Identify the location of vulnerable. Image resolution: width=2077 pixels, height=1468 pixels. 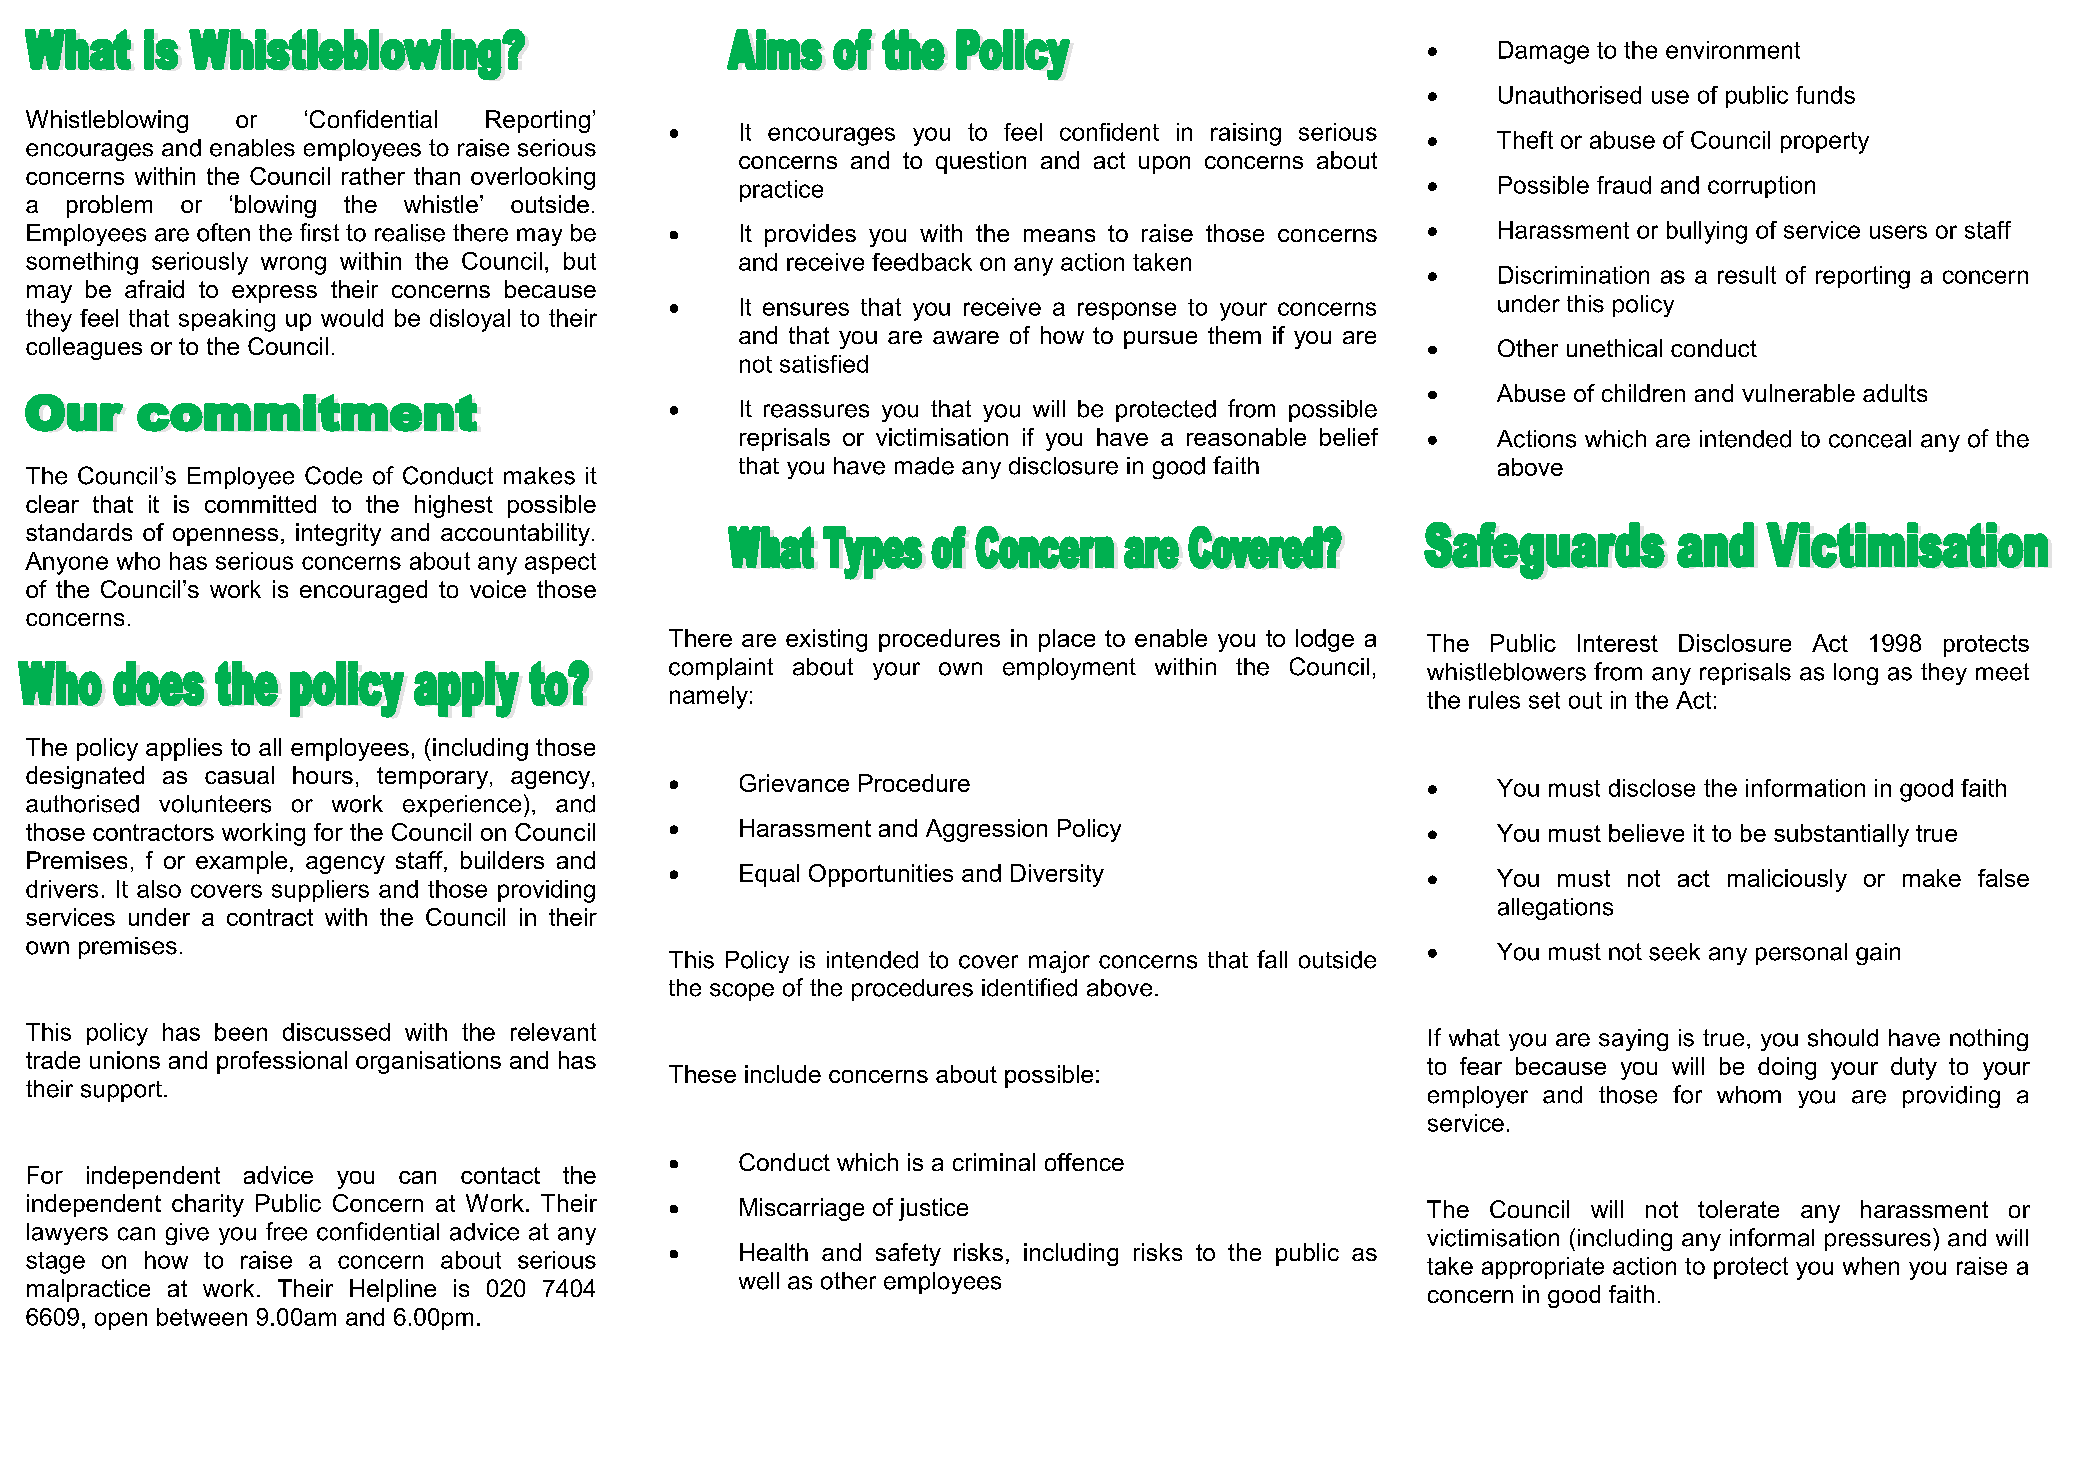
(1798, 393).
